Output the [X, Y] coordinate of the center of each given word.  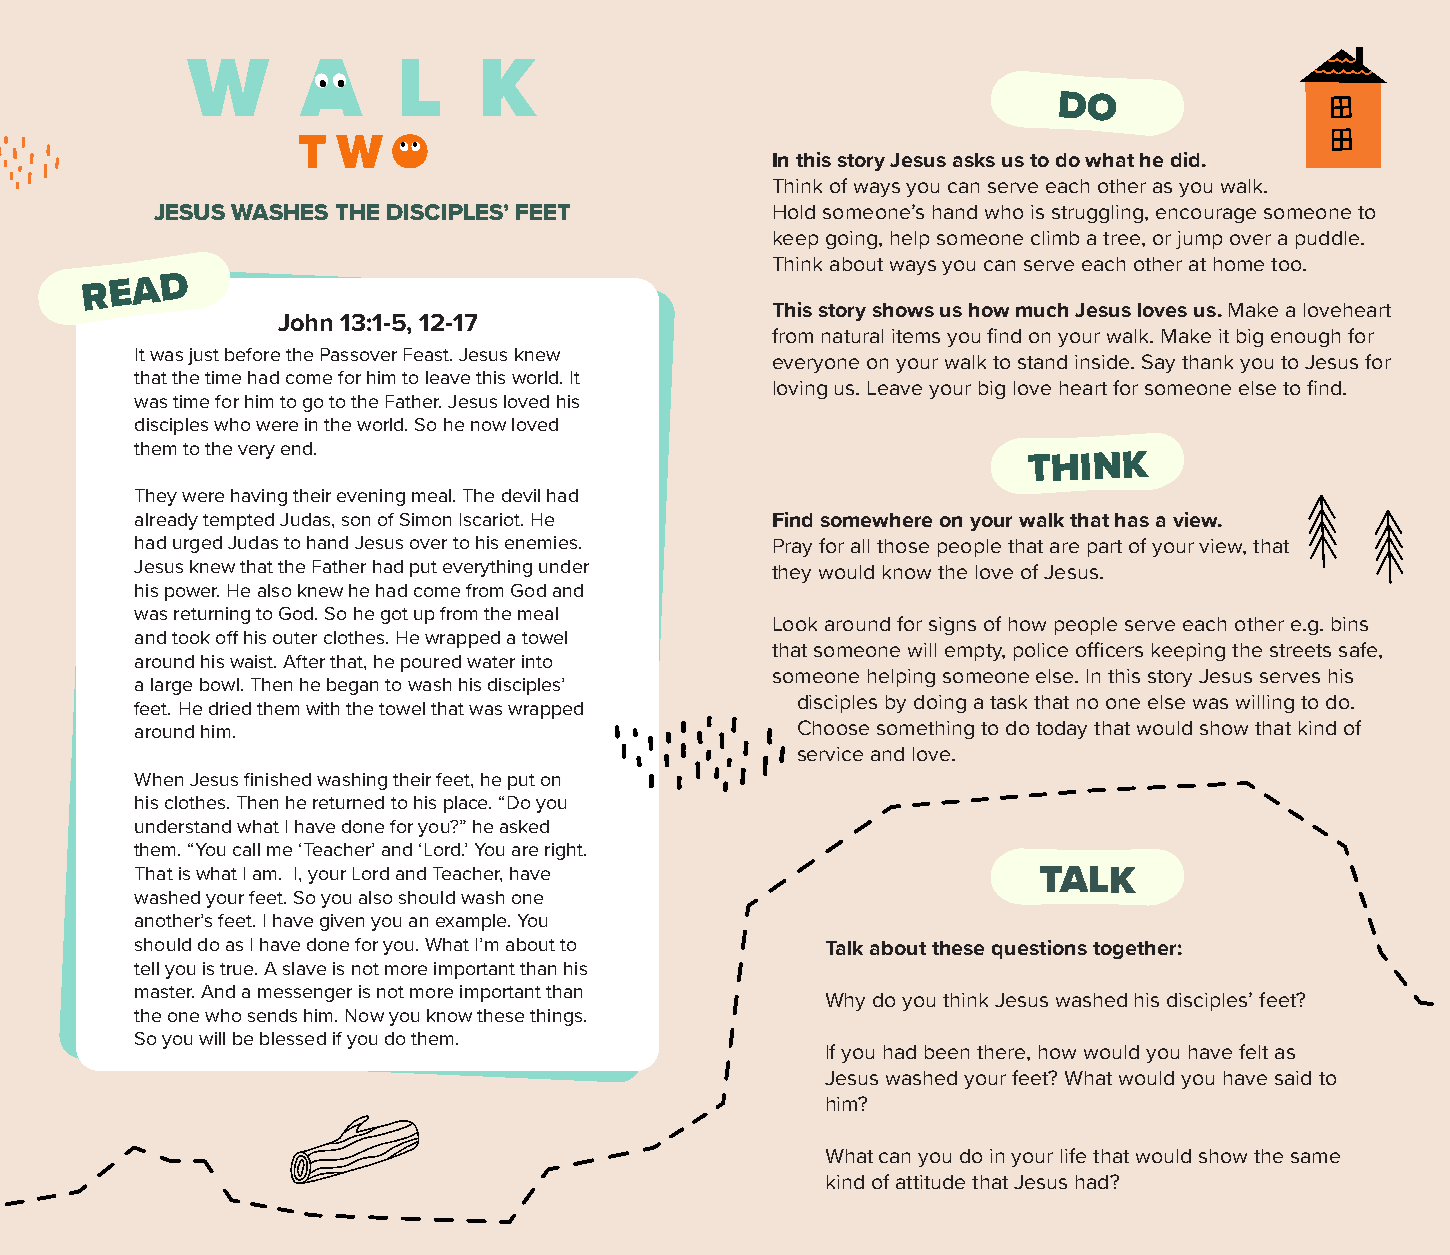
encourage [1206, 215]
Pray [793, 548]
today [1061, 730]
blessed [293, 1038]
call [246, 849]
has [1132, 520]
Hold [794, 212]
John [305, 322]
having [259, 497]
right [565, 851]
